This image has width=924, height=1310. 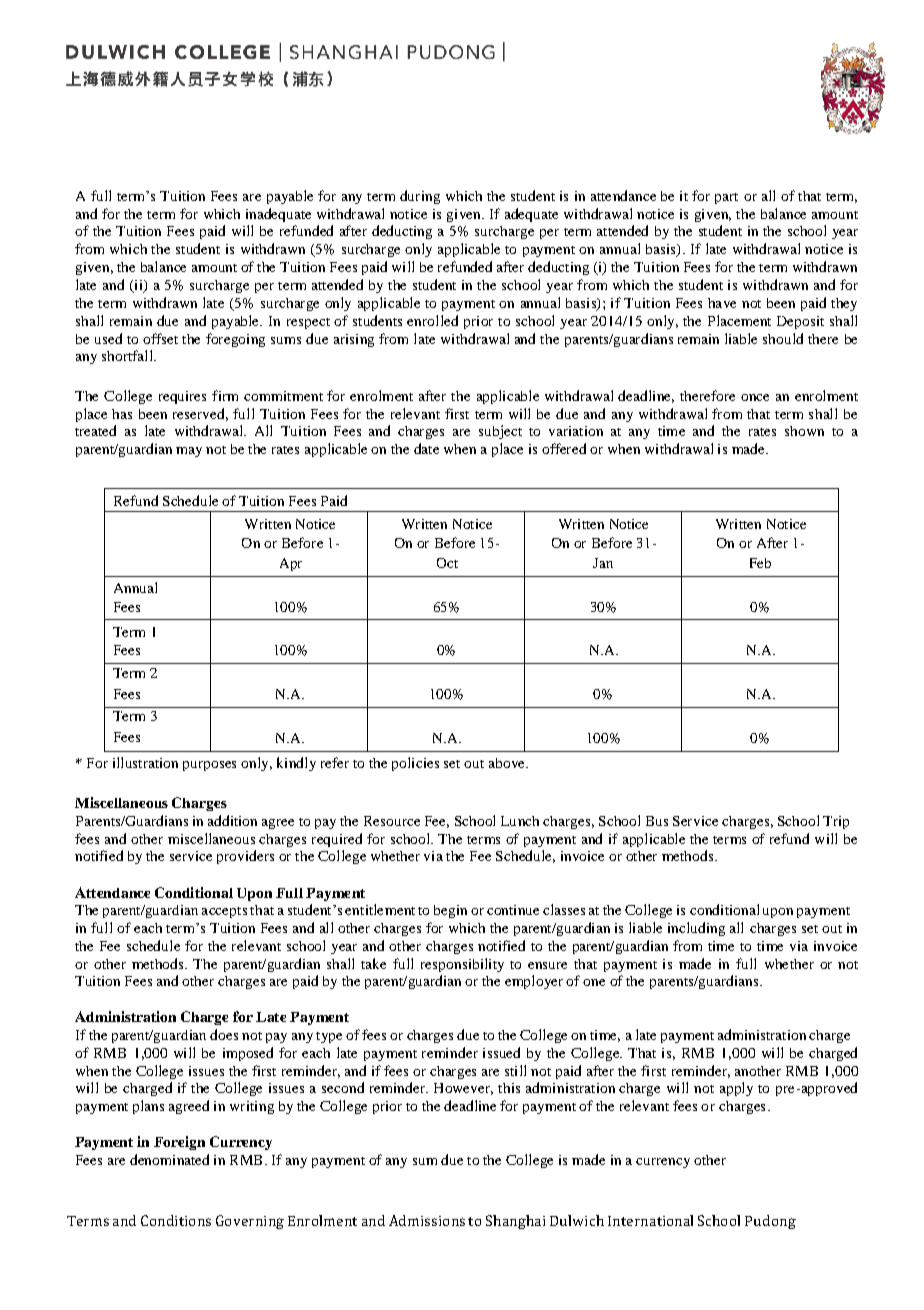 I want to click on Admissions, so click(x=427, y=1220).
